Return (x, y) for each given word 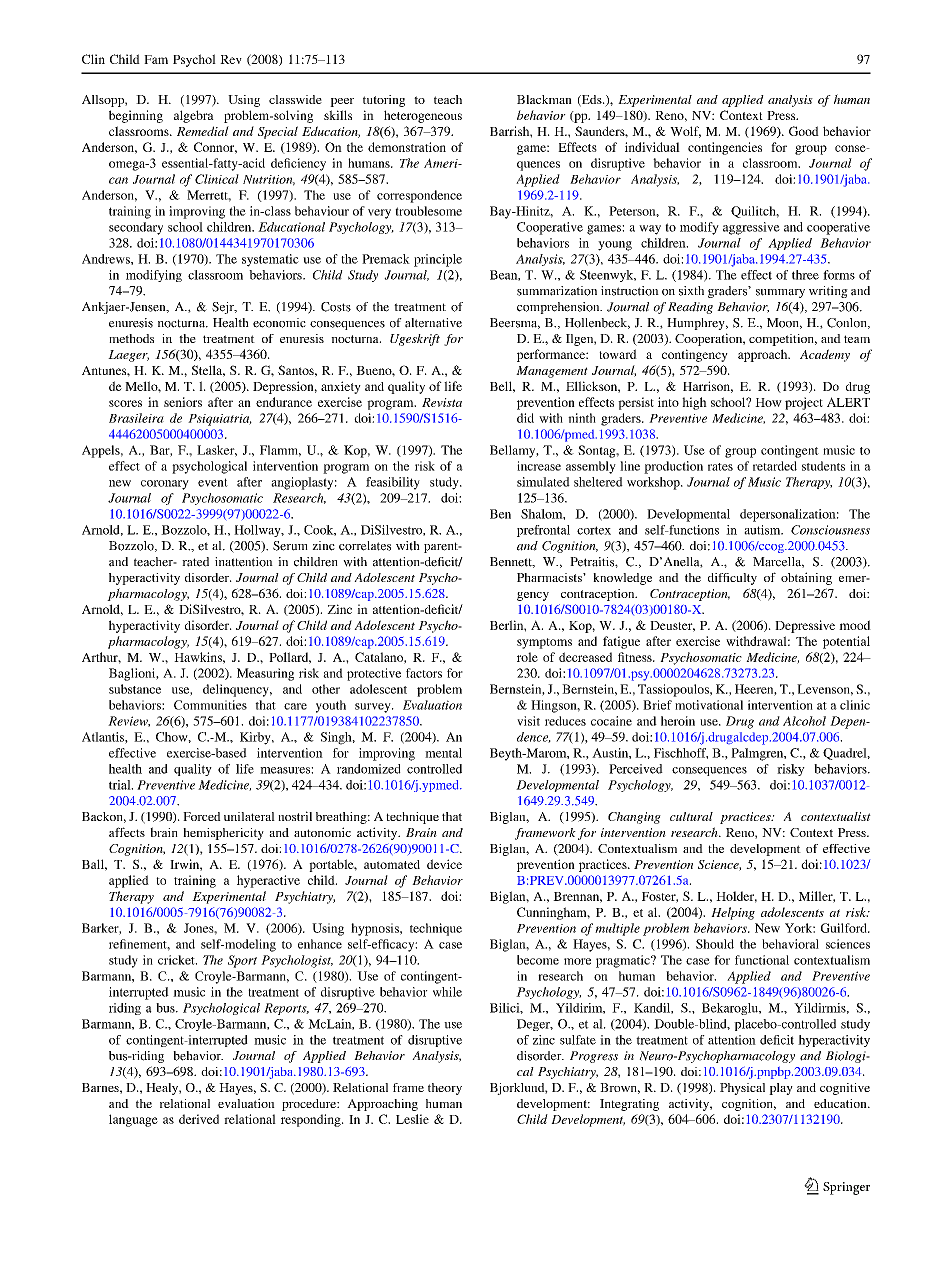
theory (445, 1089)
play (781, 1089)
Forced (202, 816)
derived (199, 1119)
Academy (825, 355)
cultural (691, 816)
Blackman (544, 99)
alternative (433, 323)
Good (804, 131)
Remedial (203, 131)
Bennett (512, 562)
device (444, 864)
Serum (290, 546)
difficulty (732, 579)
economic (279, 323)
